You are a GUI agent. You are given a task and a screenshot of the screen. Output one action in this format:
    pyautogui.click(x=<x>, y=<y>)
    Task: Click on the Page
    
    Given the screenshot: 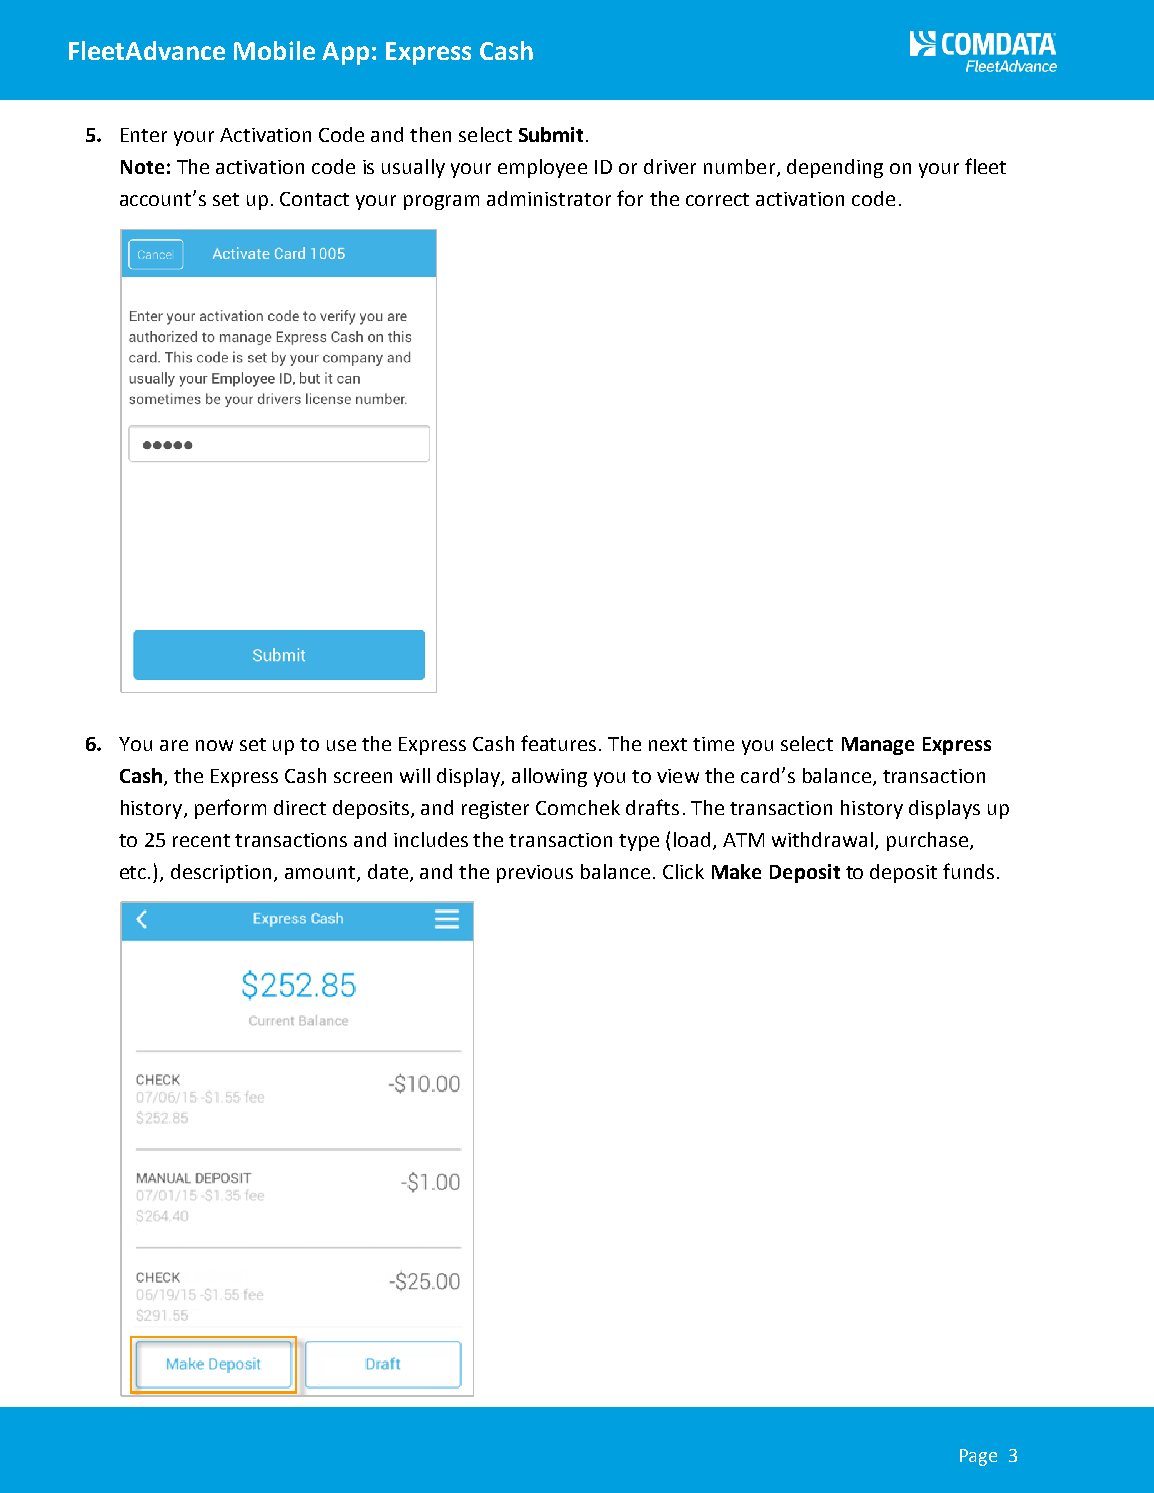 What is the action you would take?
    pyautogui.click(x=978, y=1457)
